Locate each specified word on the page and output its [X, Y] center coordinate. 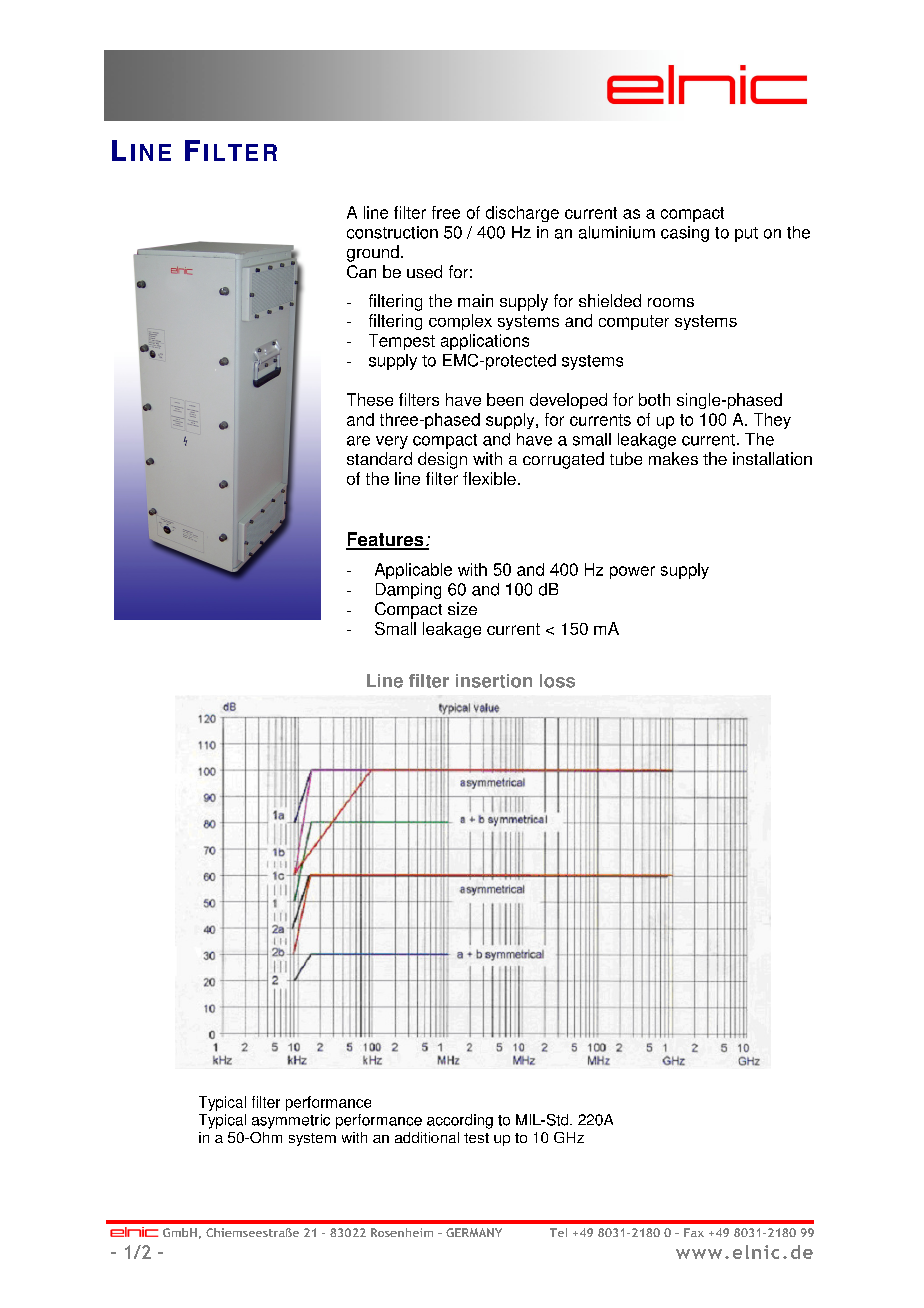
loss [557, 681]
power [632, 572]
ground [373, 253]
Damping [408, 591]
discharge [522, 214]
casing [685, 234]
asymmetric [291, 1121]
